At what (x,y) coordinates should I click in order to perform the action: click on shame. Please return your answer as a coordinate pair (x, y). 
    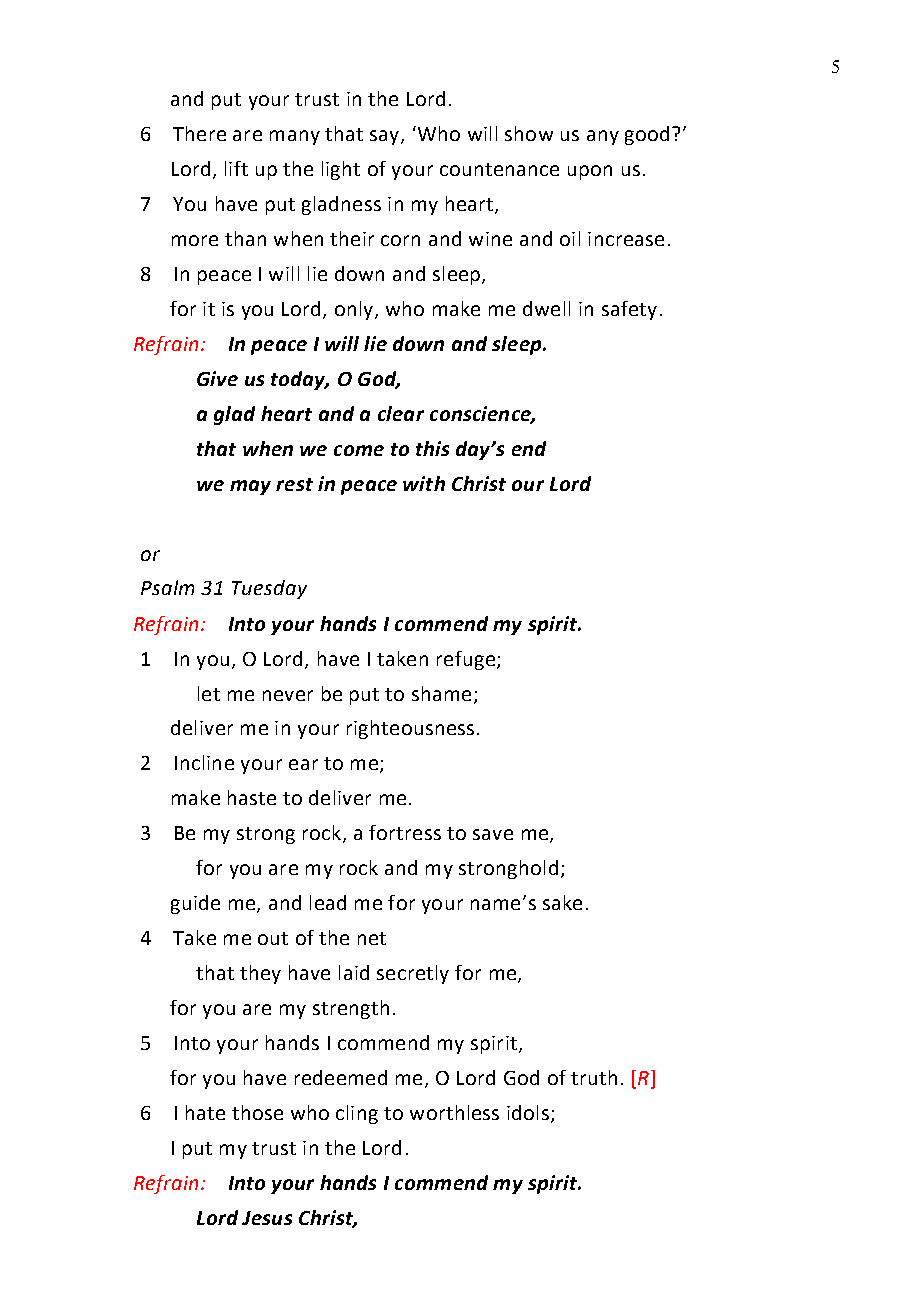
    Looking at the image, I should click on (441, 693).
